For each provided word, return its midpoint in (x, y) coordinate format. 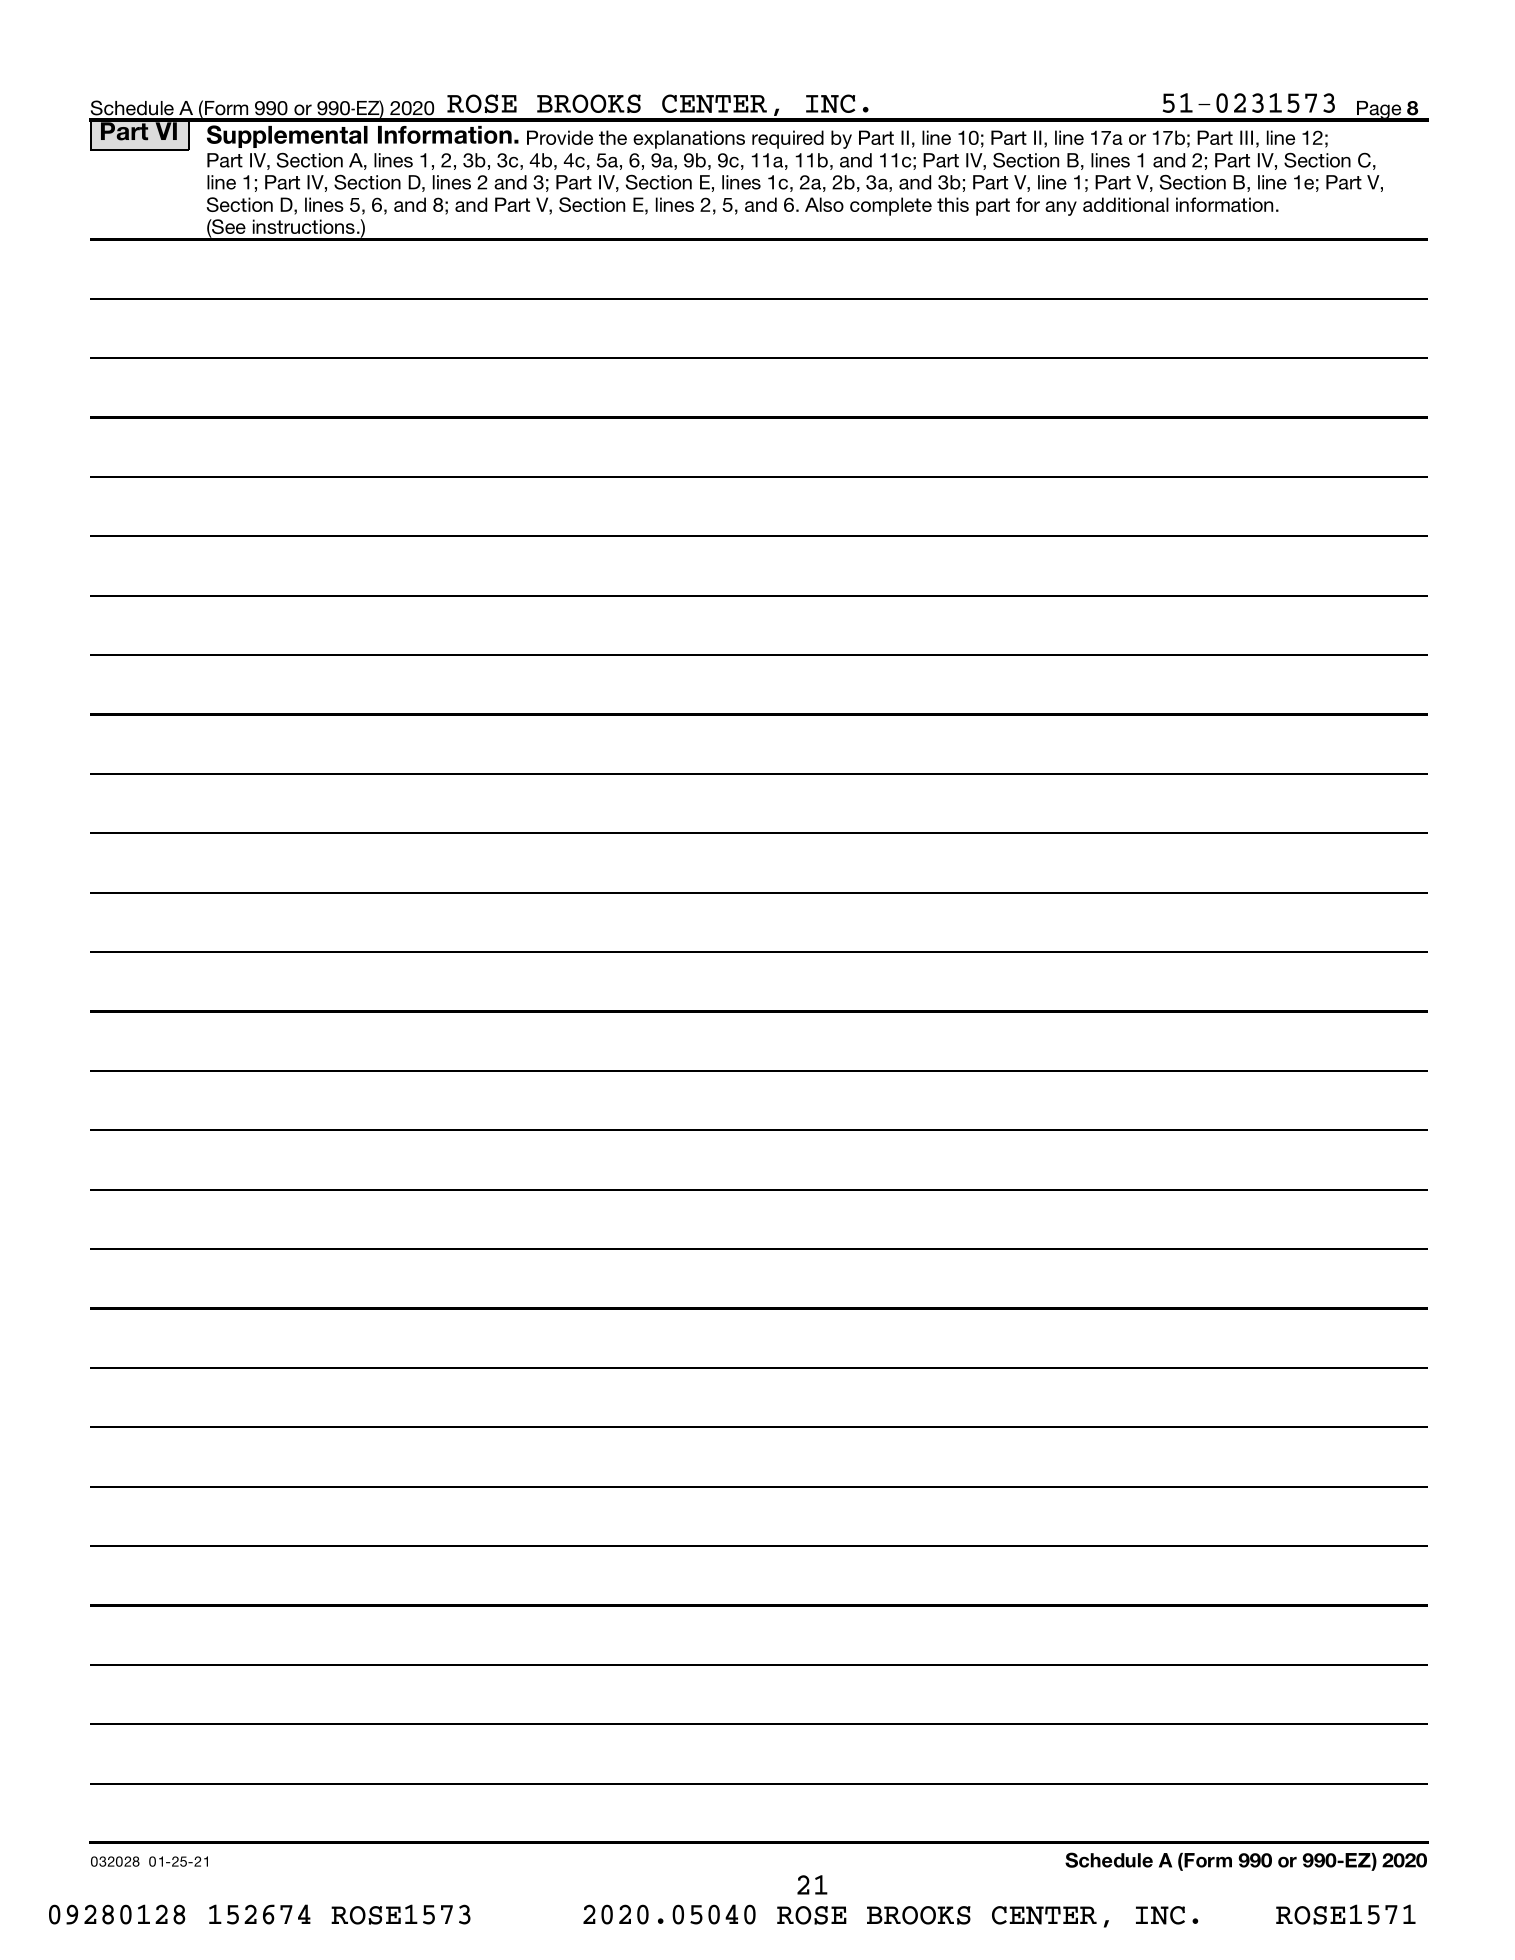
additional (1126, 204)
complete (891, 206)
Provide (560, 137)
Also (824, 204)
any (1061, 208)
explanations (689, 139)
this (953, 204)
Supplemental (287, 136)
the (613, 137)
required (788, 139)
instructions (304, 226)
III (1246, 137)
